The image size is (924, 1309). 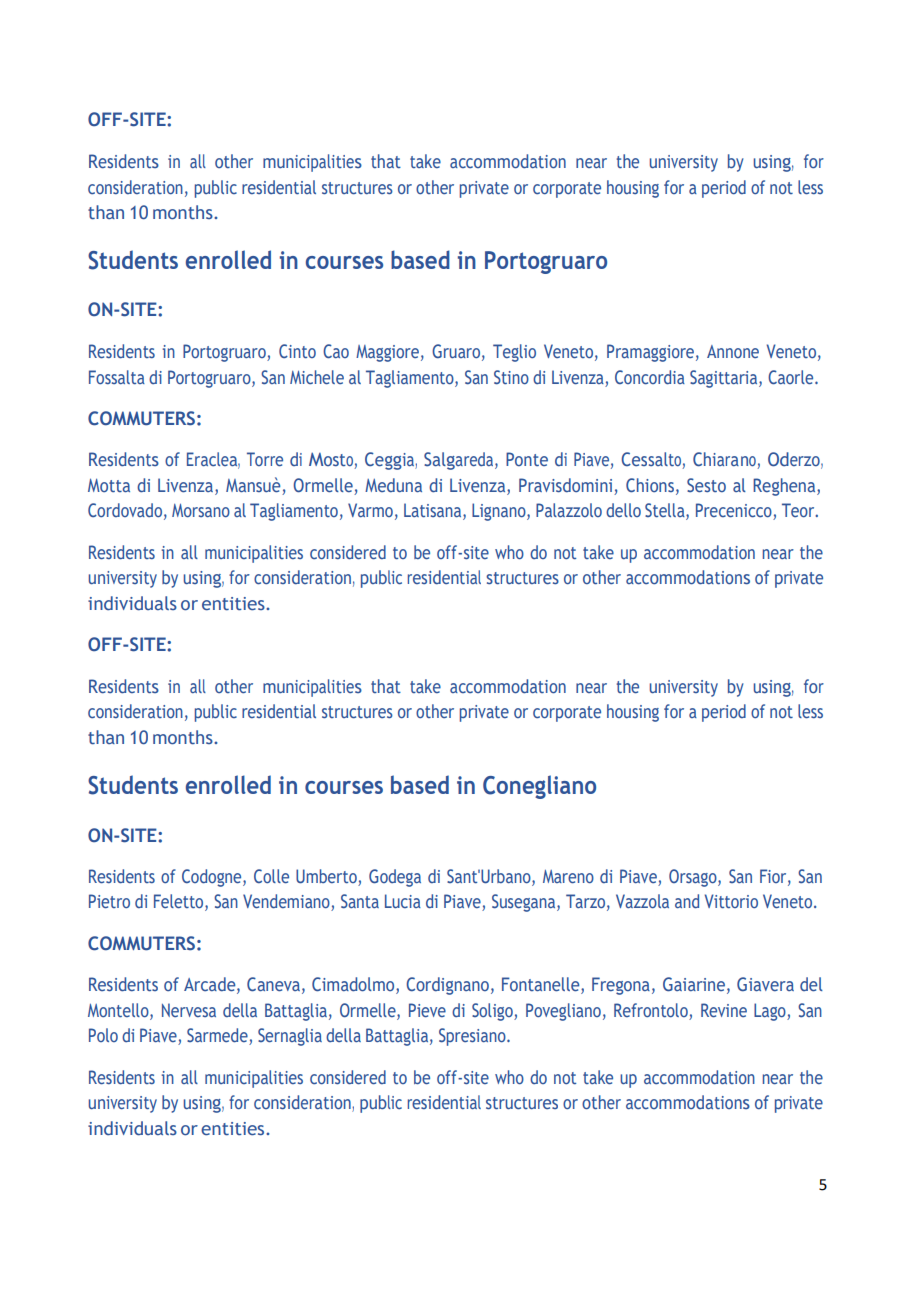 I want to click on dello, so click(x=623, y=510).
